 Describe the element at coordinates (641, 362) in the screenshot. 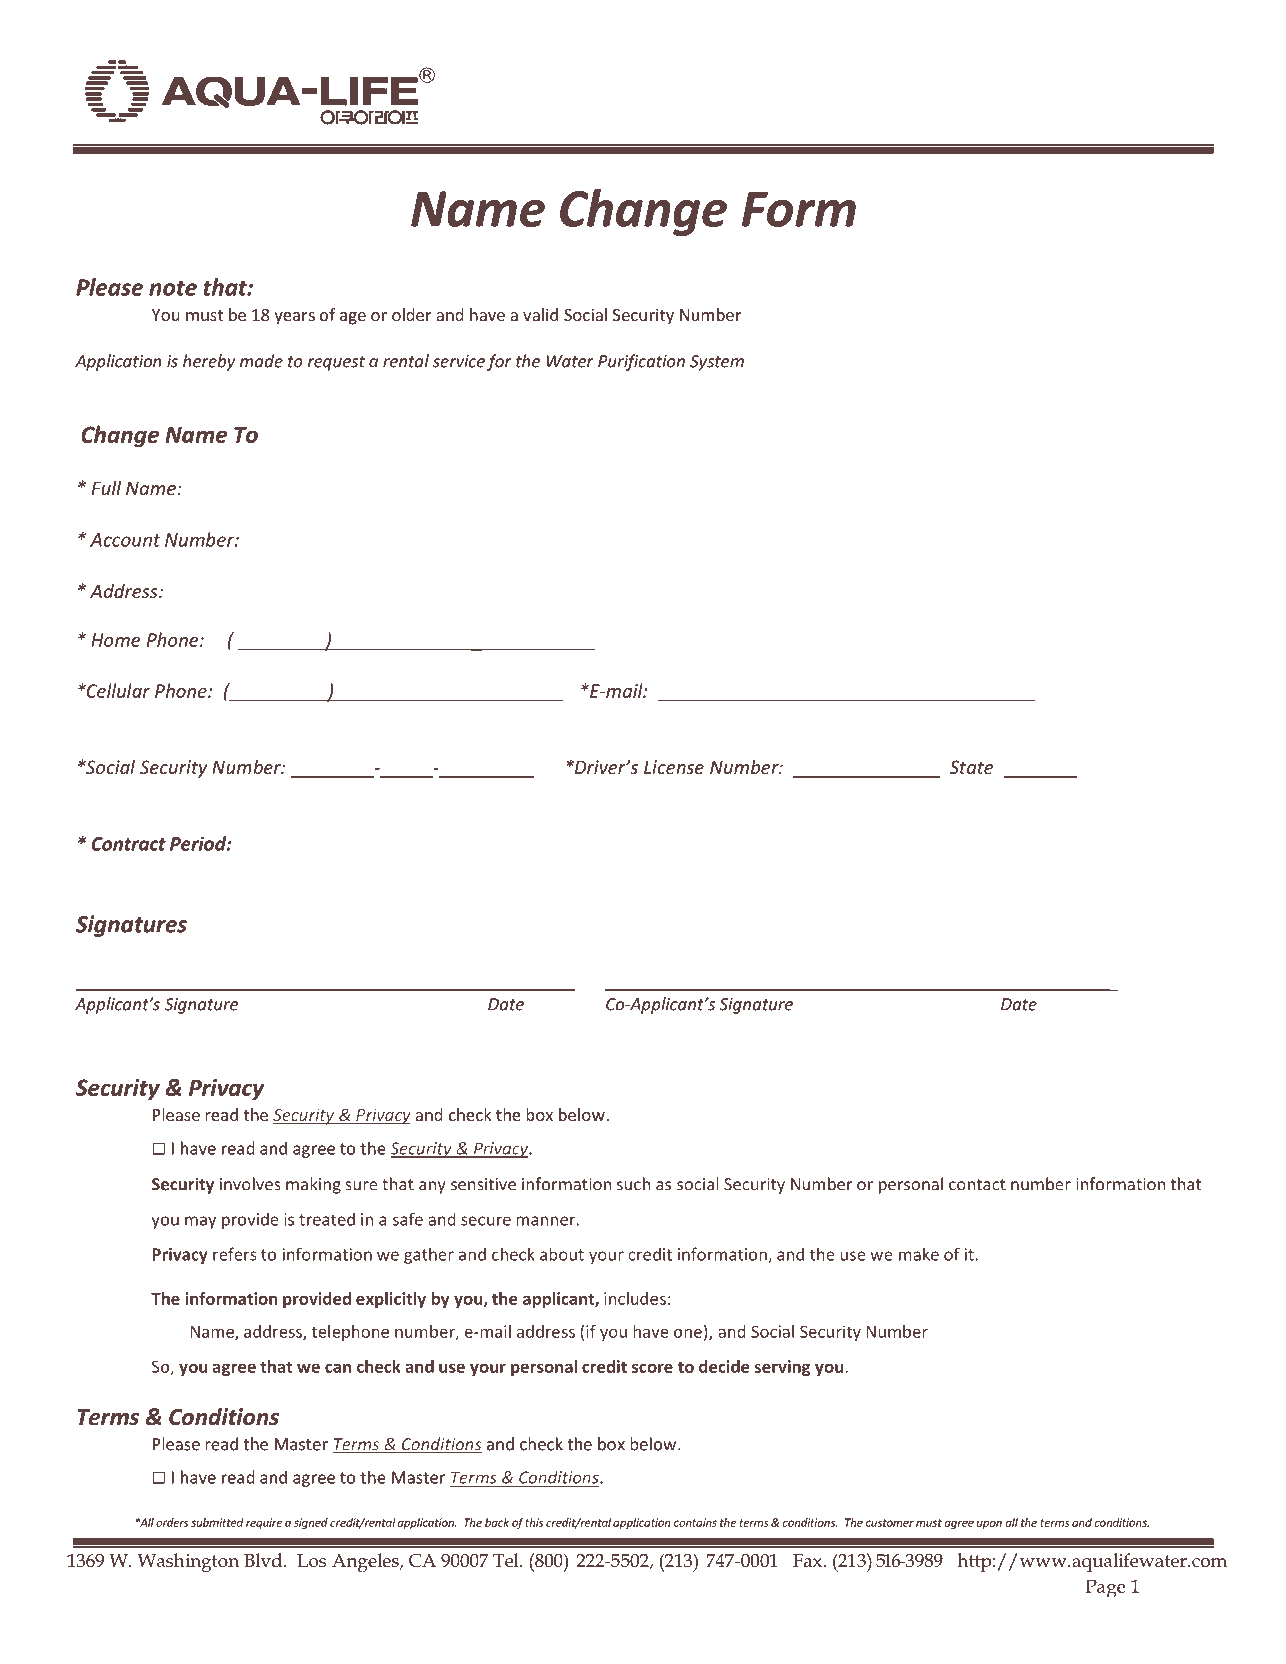

I see `Purification` at that location.
